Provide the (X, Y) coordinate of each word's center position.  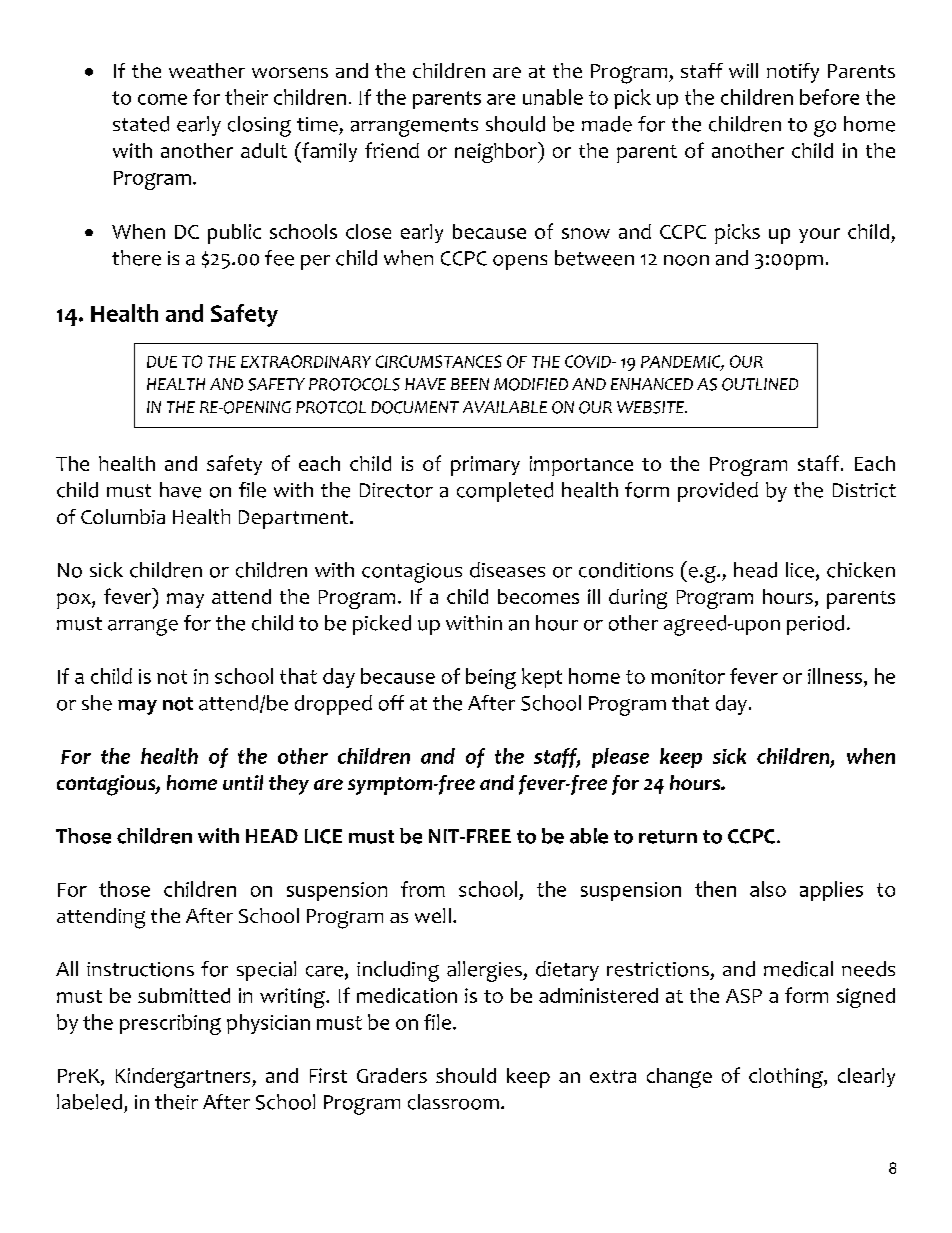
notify (793, 73)
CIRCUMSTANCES (439, 361)
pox (75, 601)
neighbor (497, 152)
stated (141, 124)
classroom (453, 1102)
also (768, 889)
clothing (787, 1078)
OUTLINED (760, 384)
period (815, 625)
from (423, 889)
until (243, 782)
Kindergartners (184, 1078)
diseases (507, 570)
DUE (162, 362)
